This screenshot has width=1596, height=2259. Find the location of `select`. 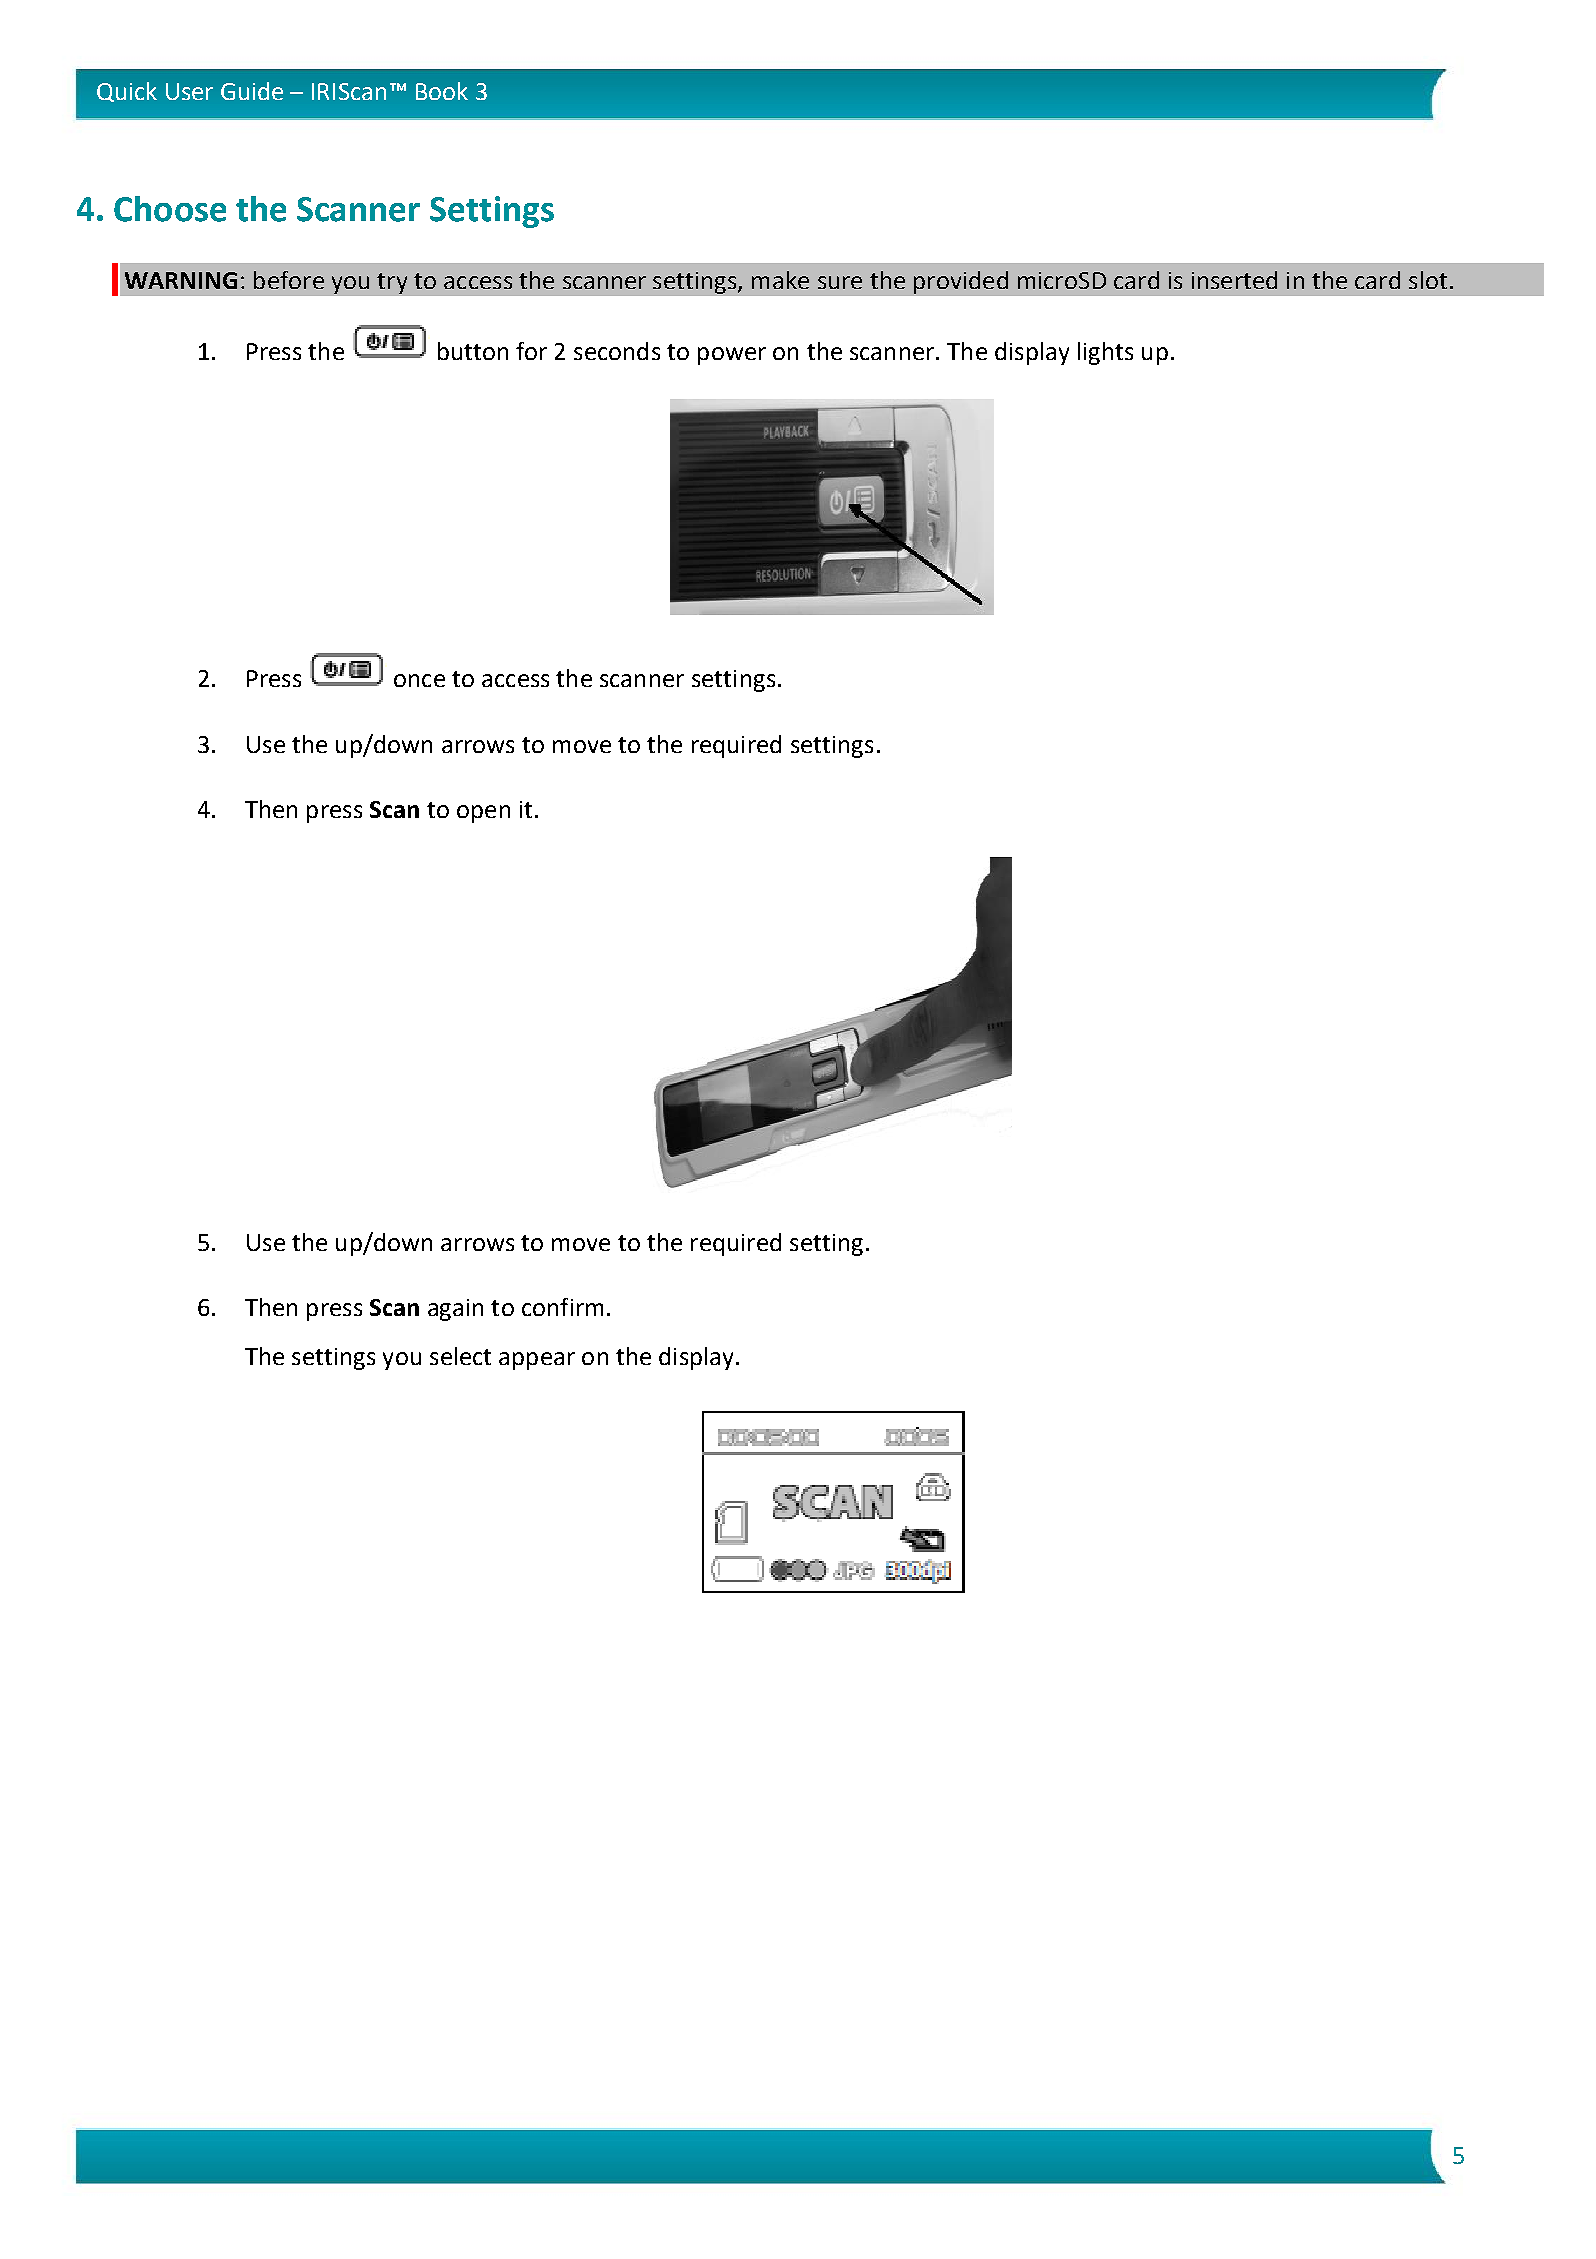

select is located at coordinates (460, 1356).
